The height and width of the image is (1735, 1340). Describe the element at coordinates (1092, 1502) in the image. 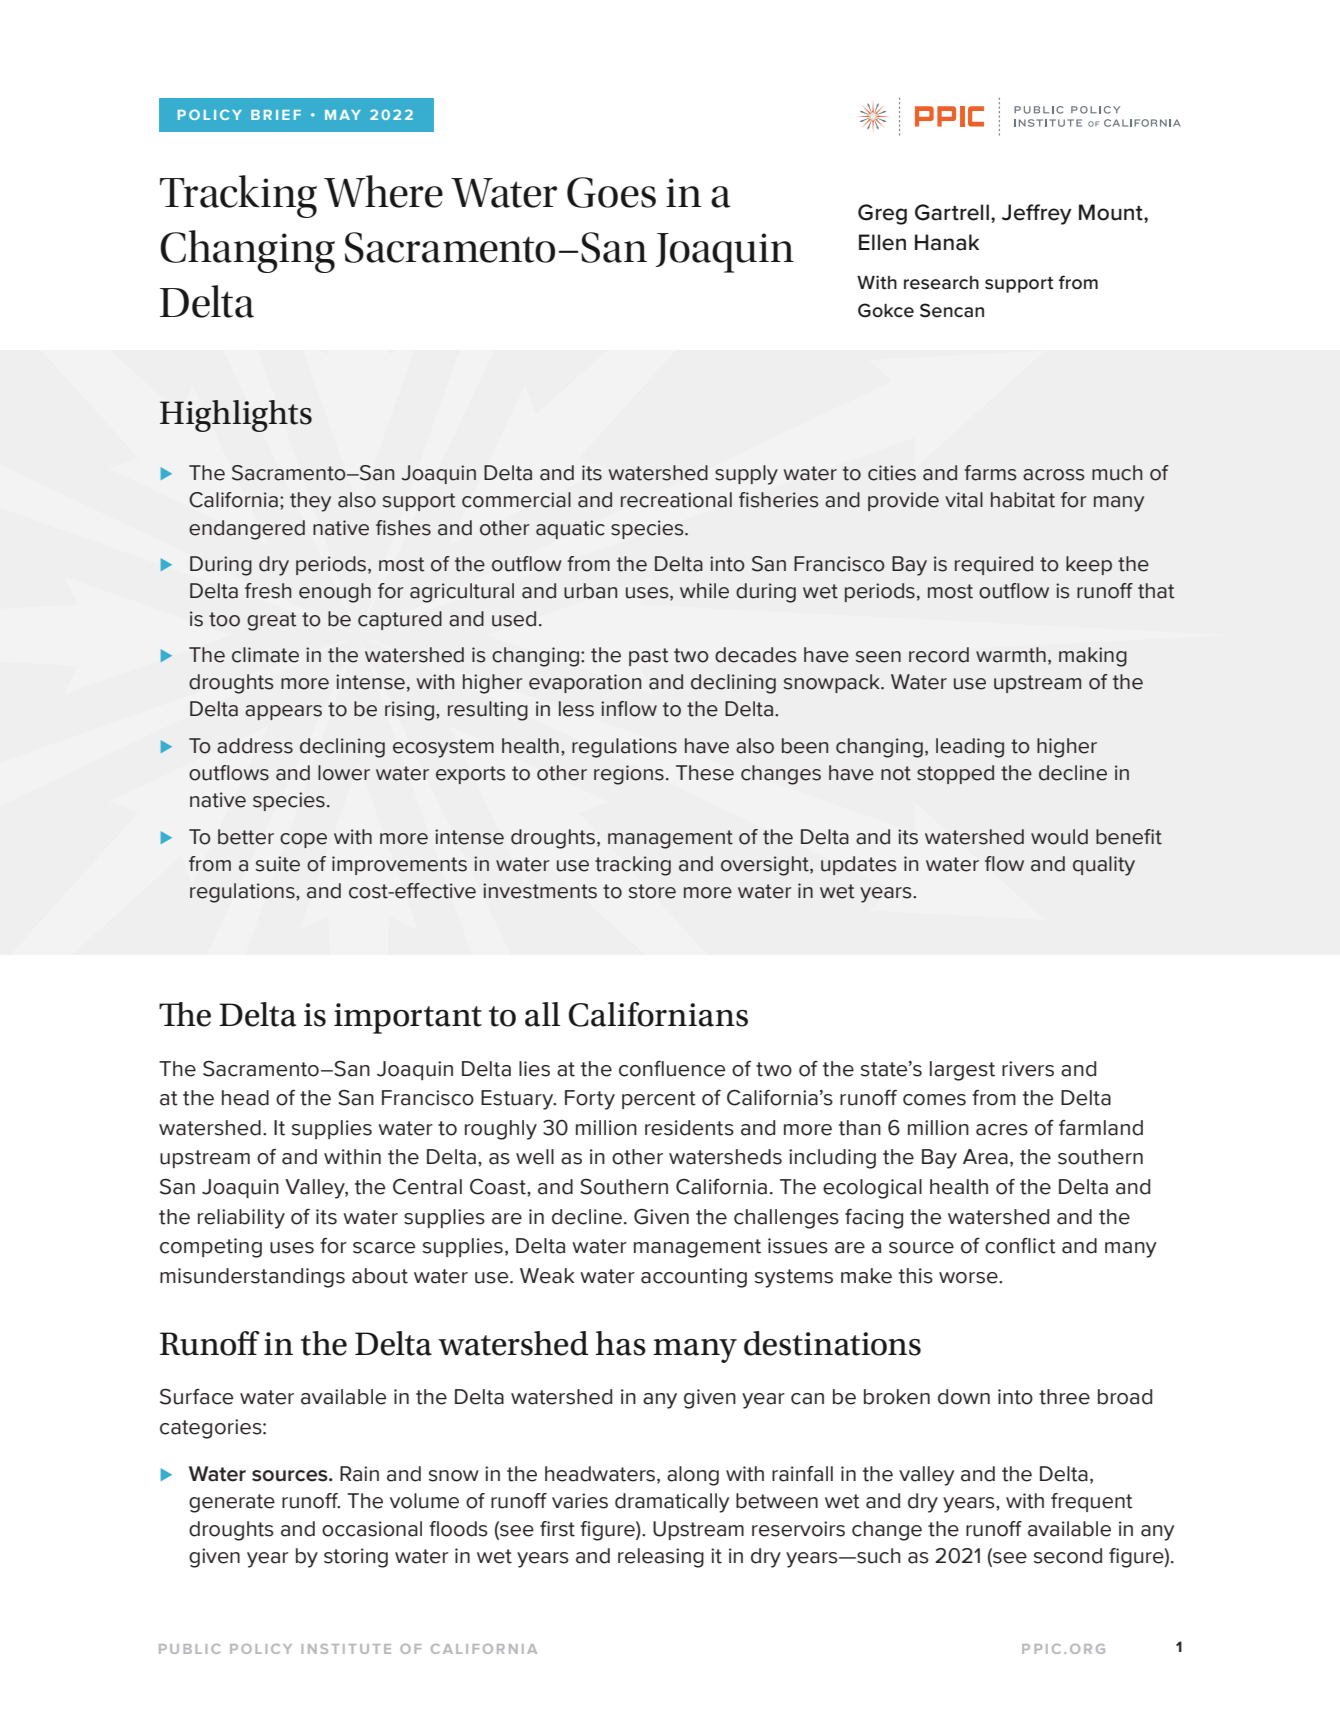

I see `frequent` at that location.
